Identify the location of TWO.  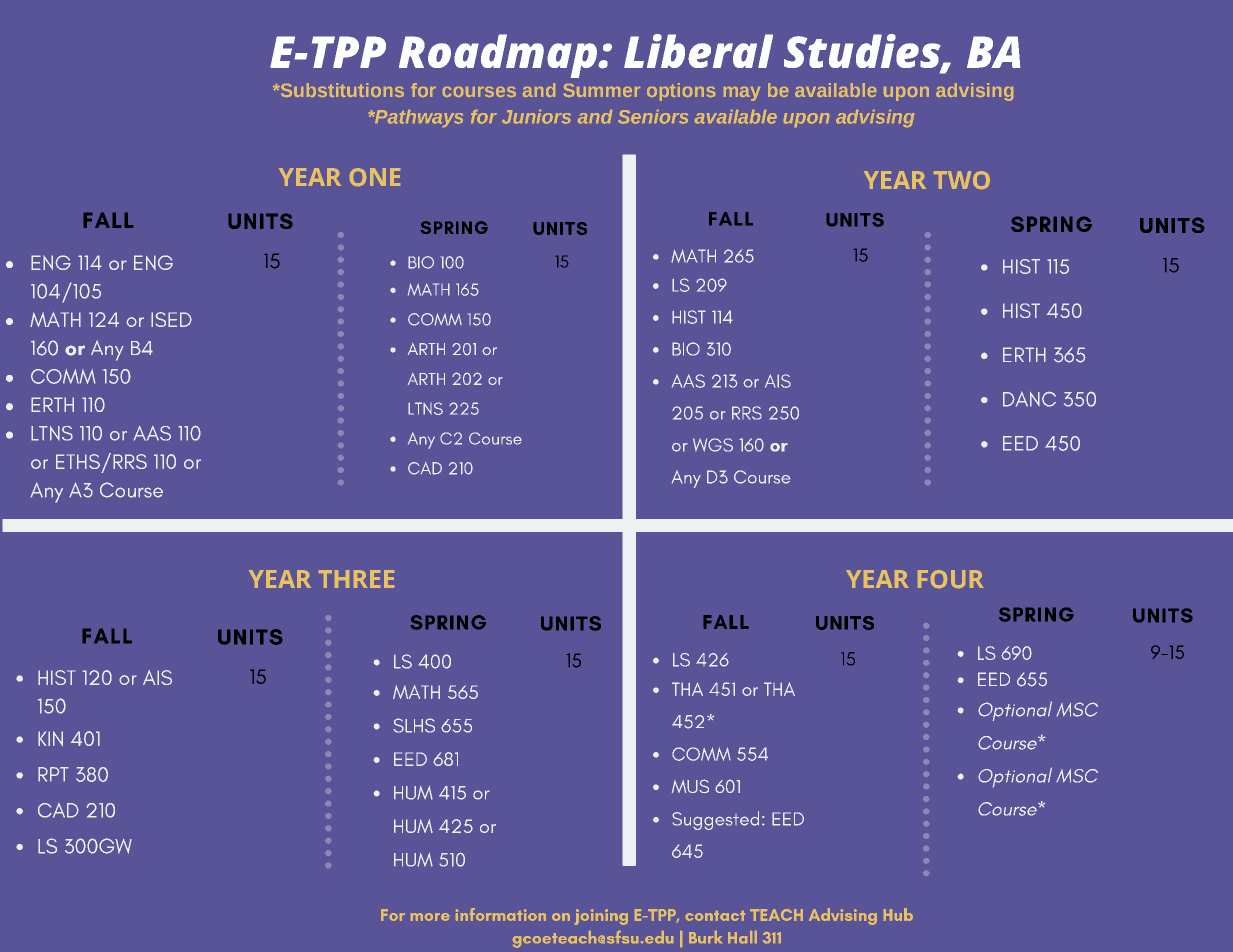
(962, 180).
